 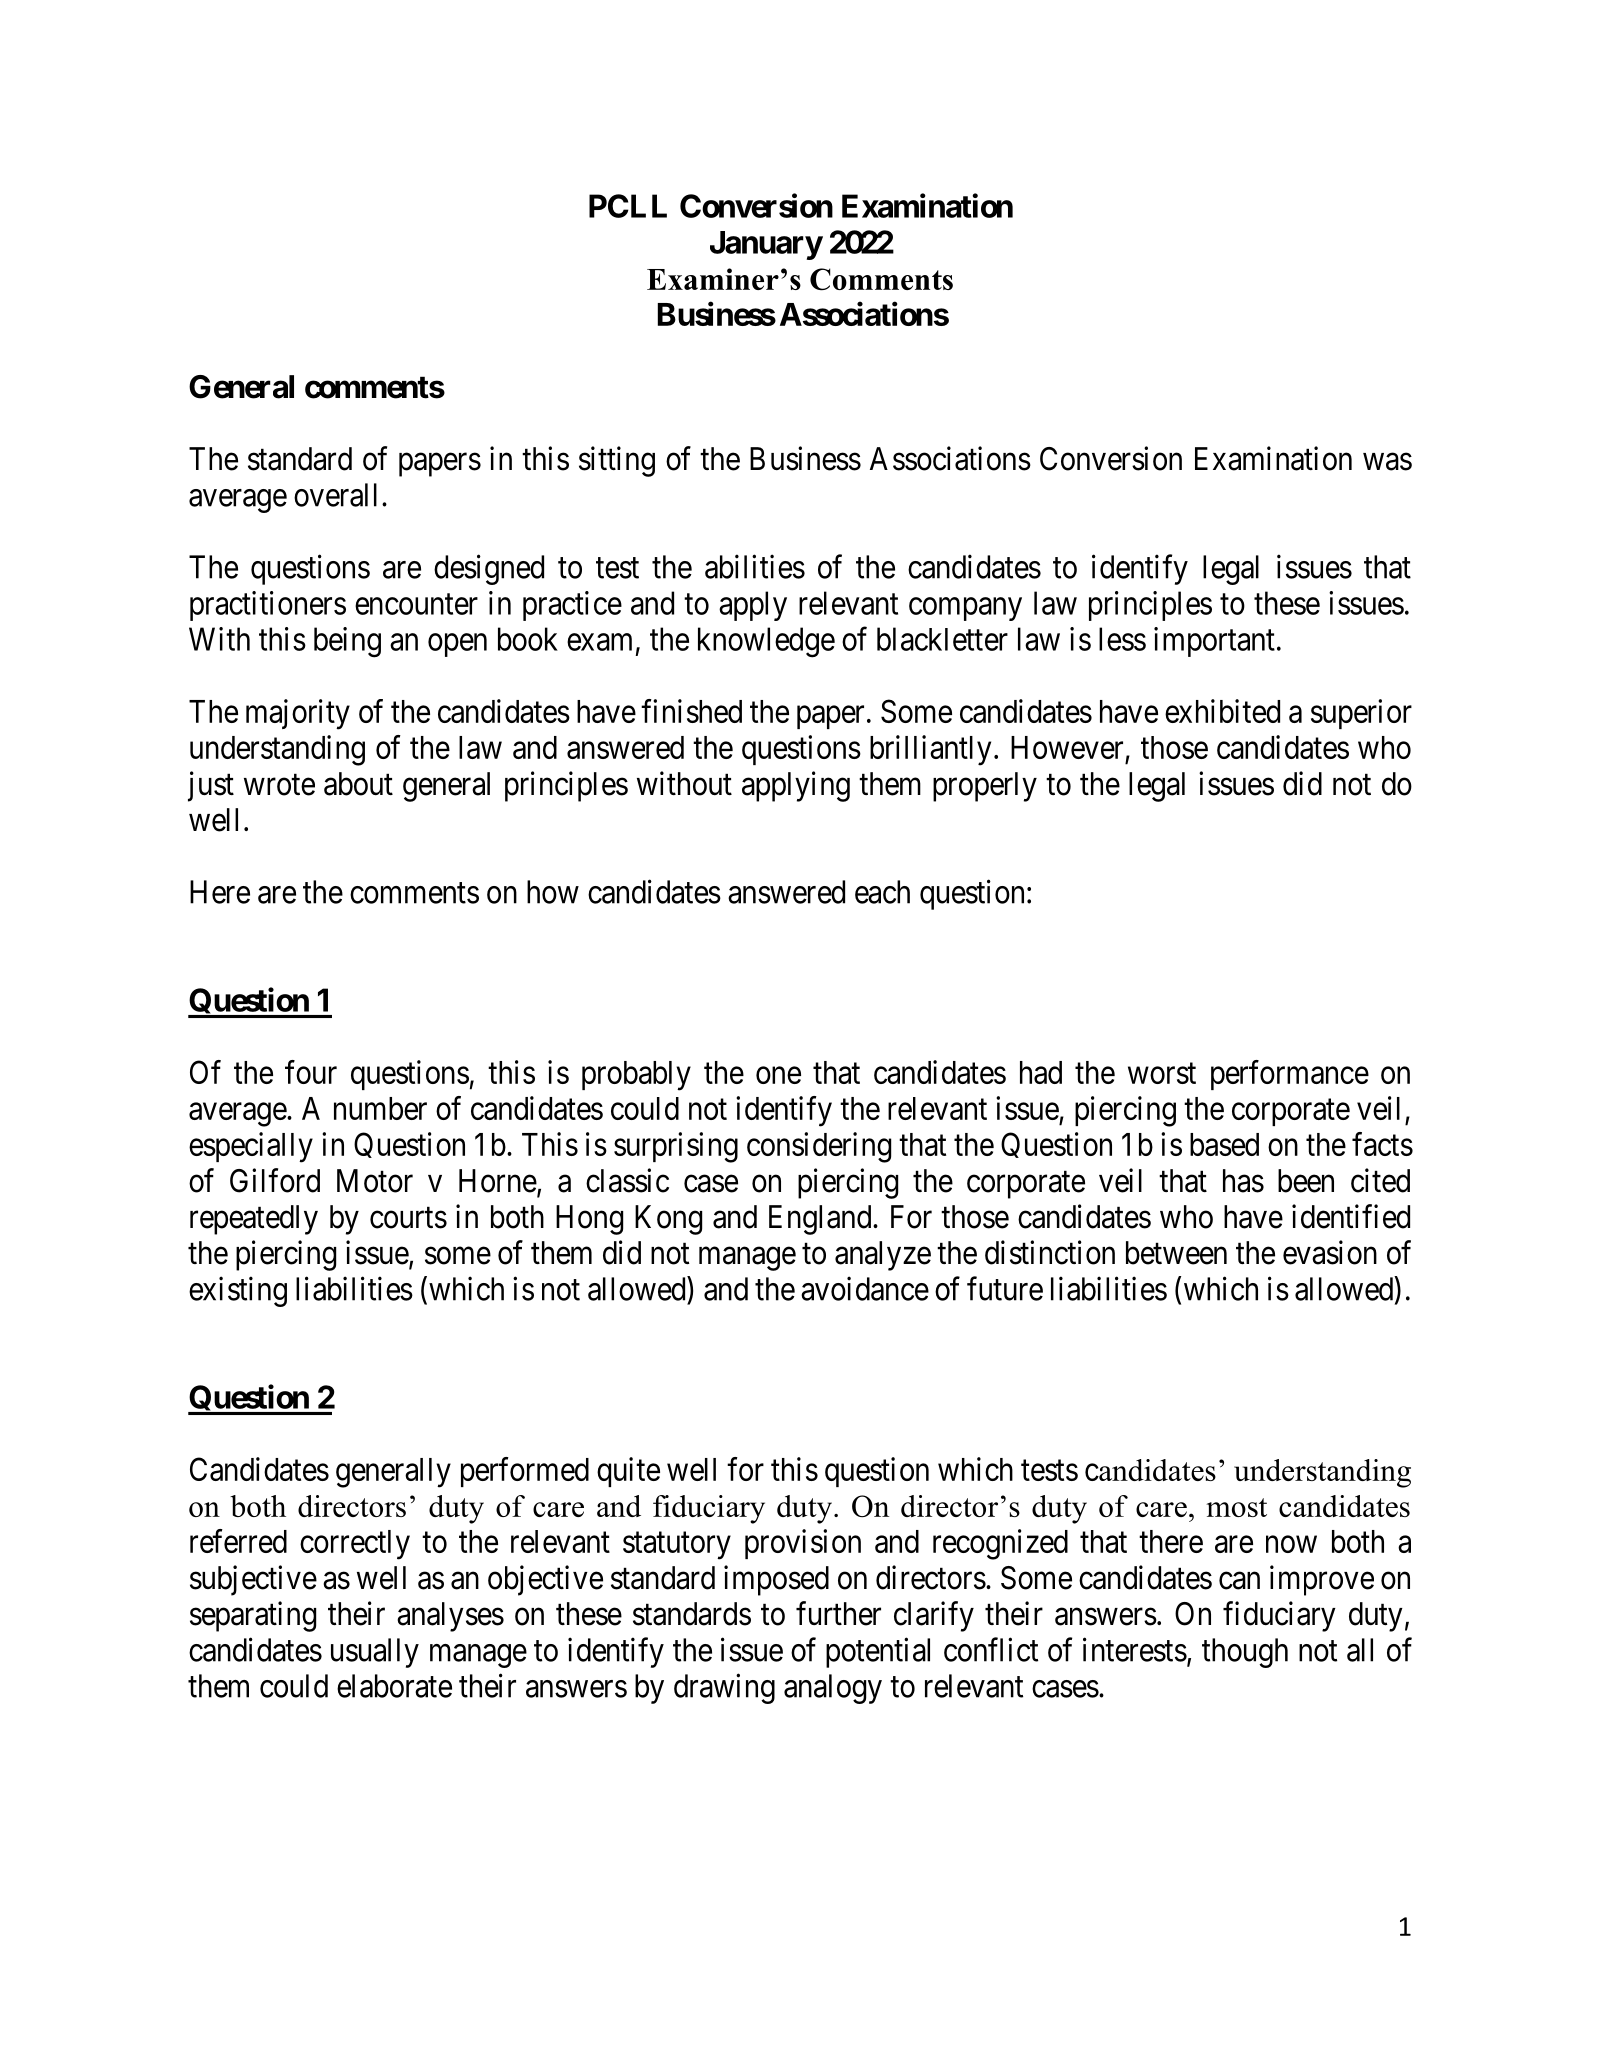 I want to click on important, so click(x=1214, y=642).
